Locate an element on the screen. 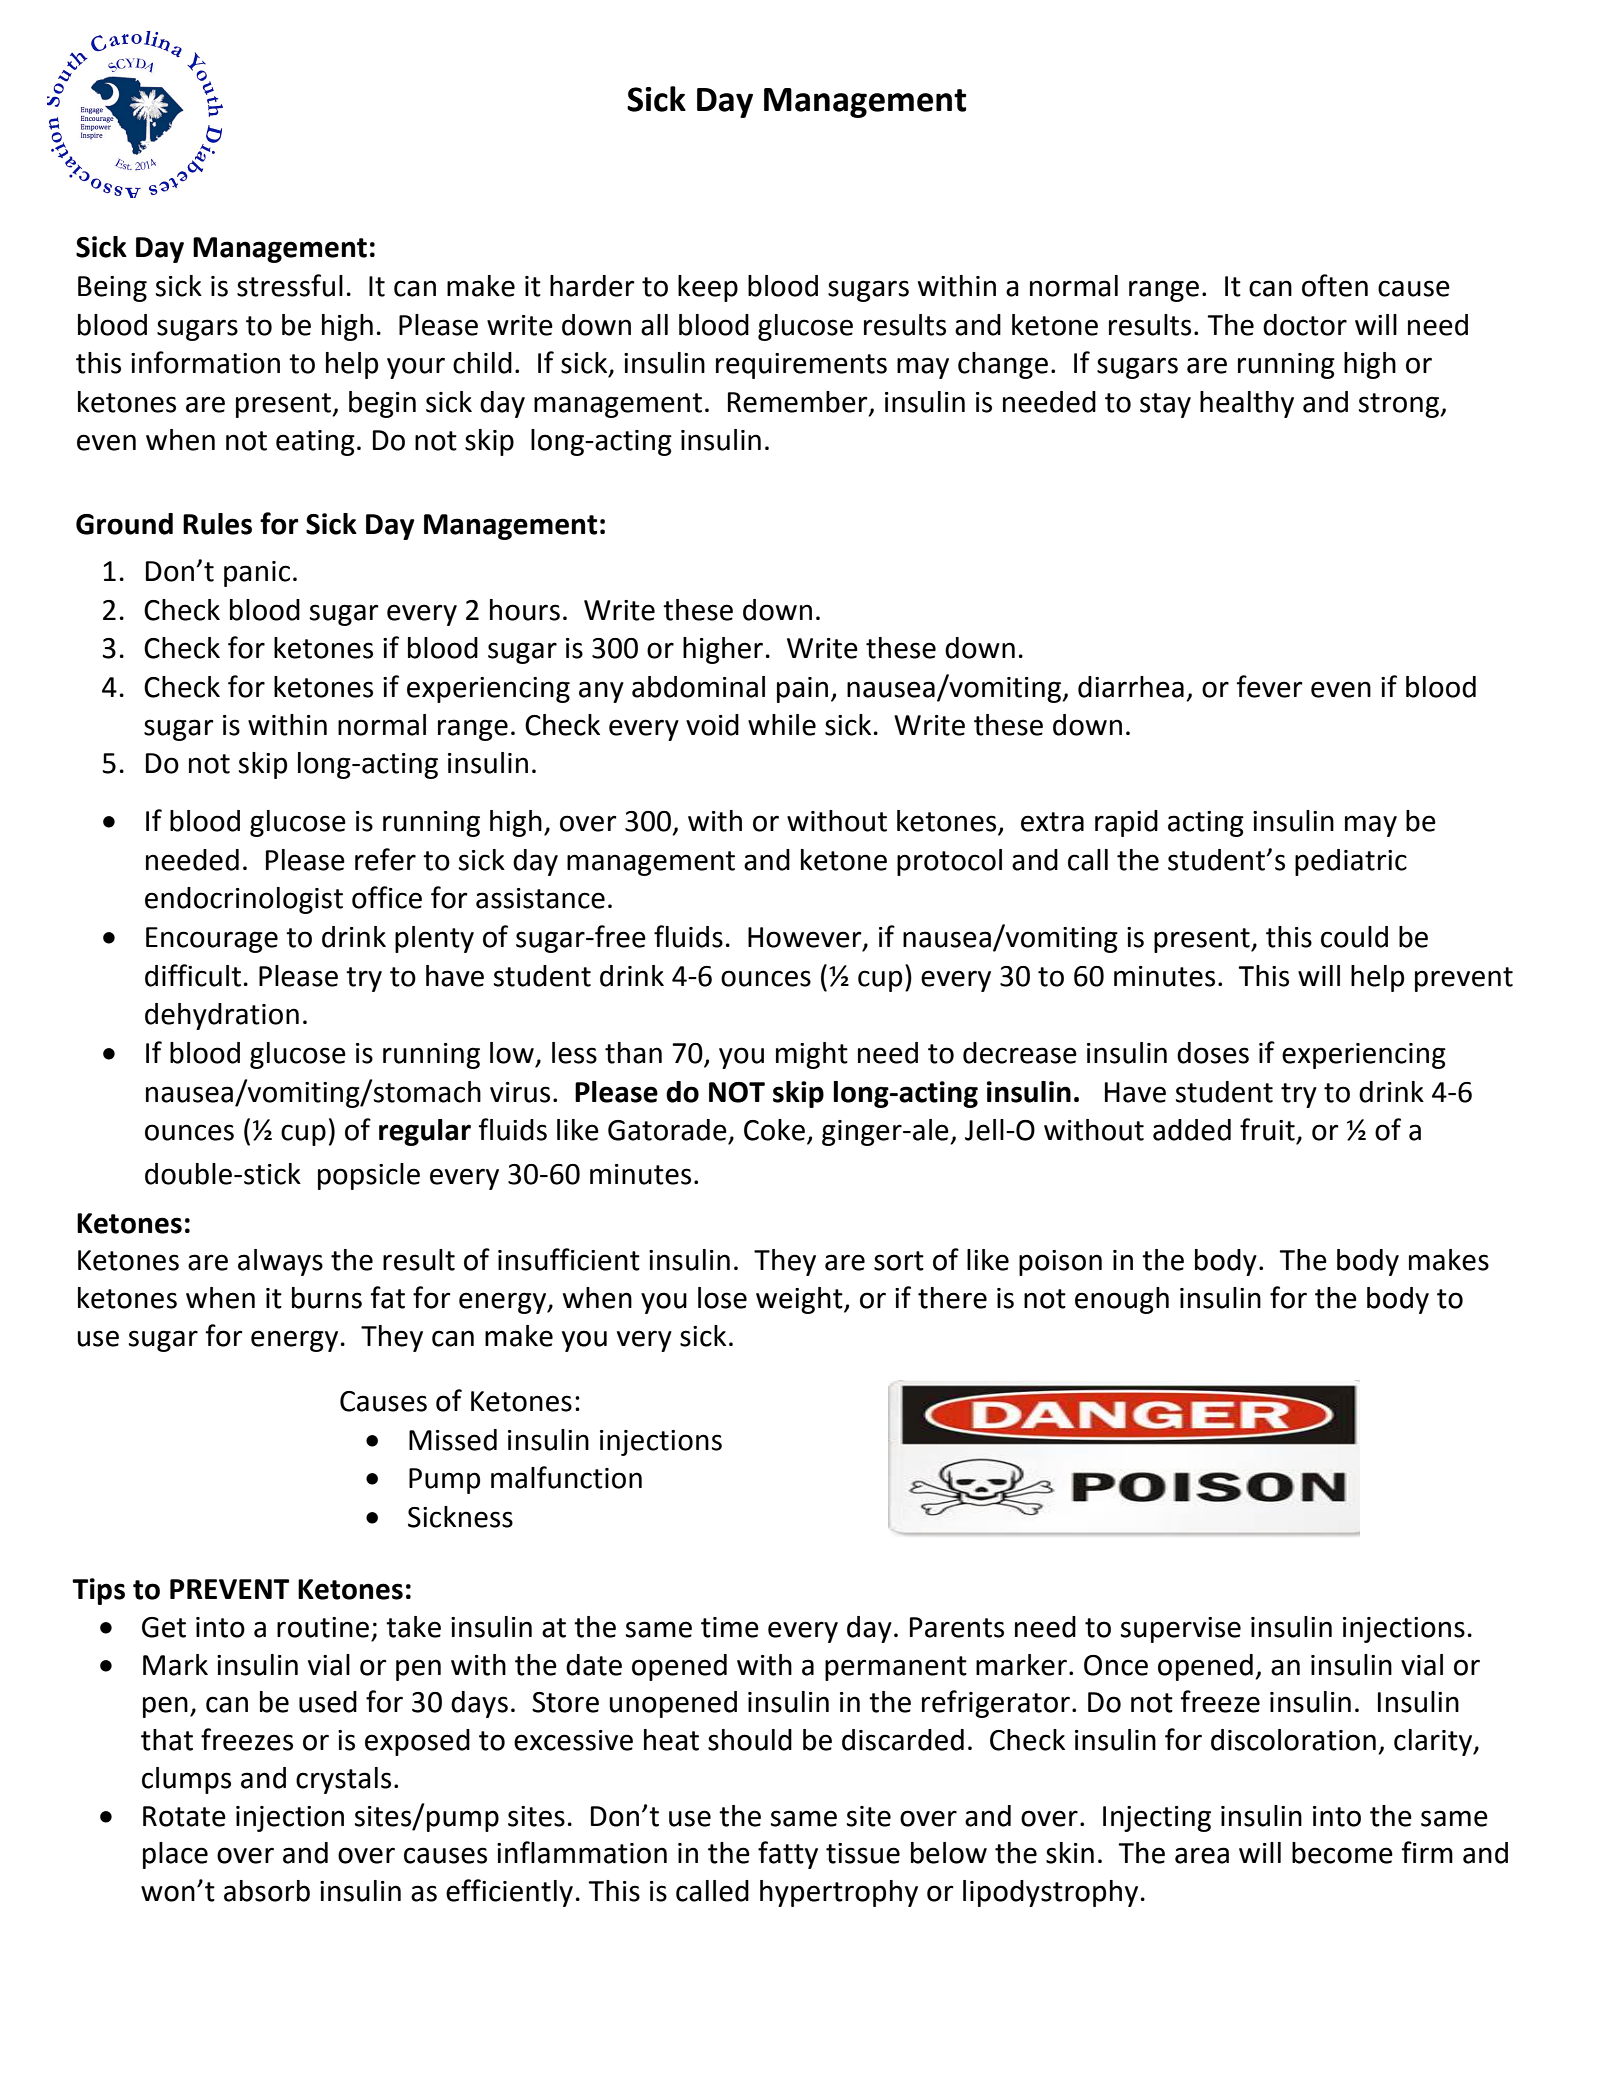  fatty is located at coordinates (788, 1855).
